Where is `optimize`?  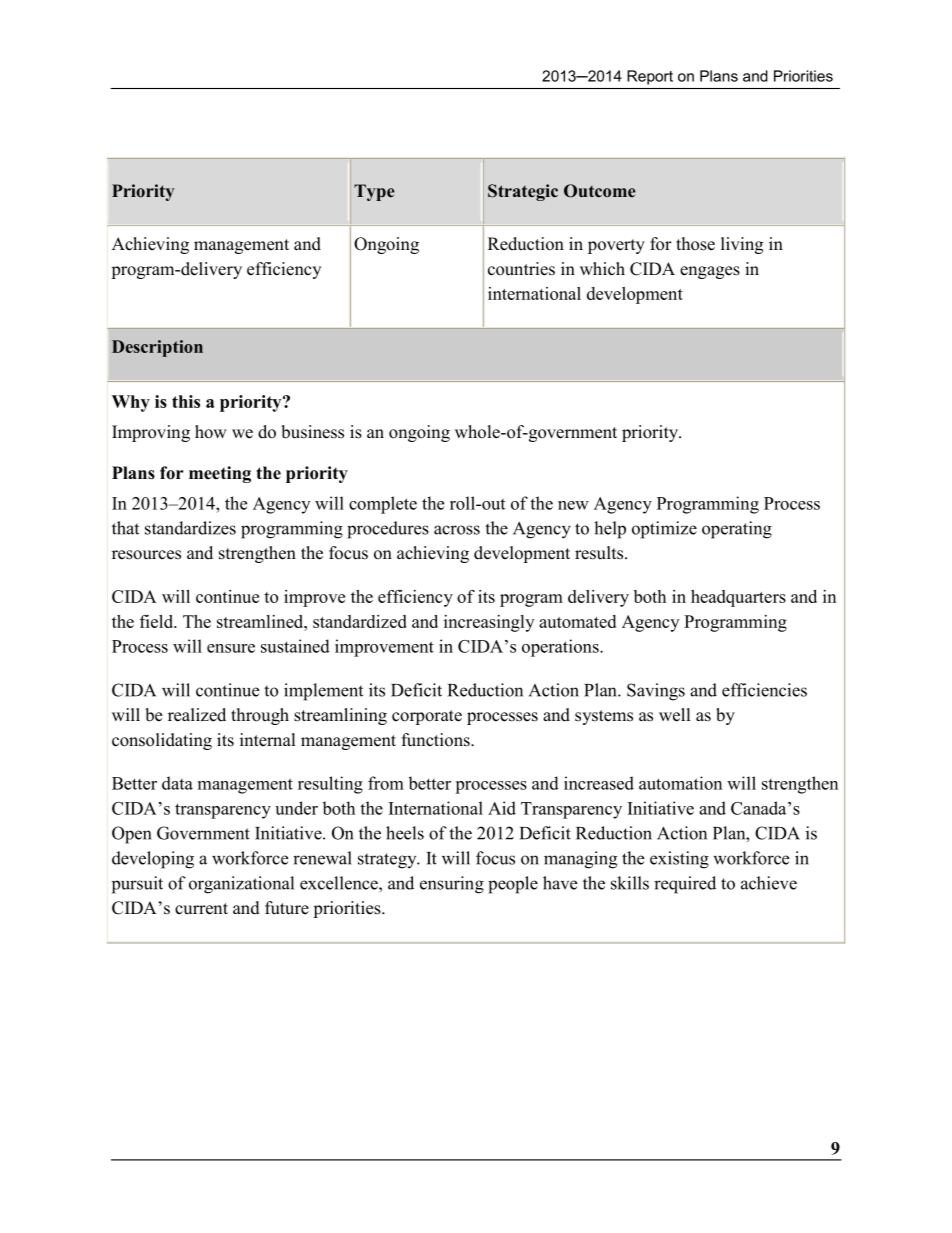 optimize is located at coordinates (664, 530).
